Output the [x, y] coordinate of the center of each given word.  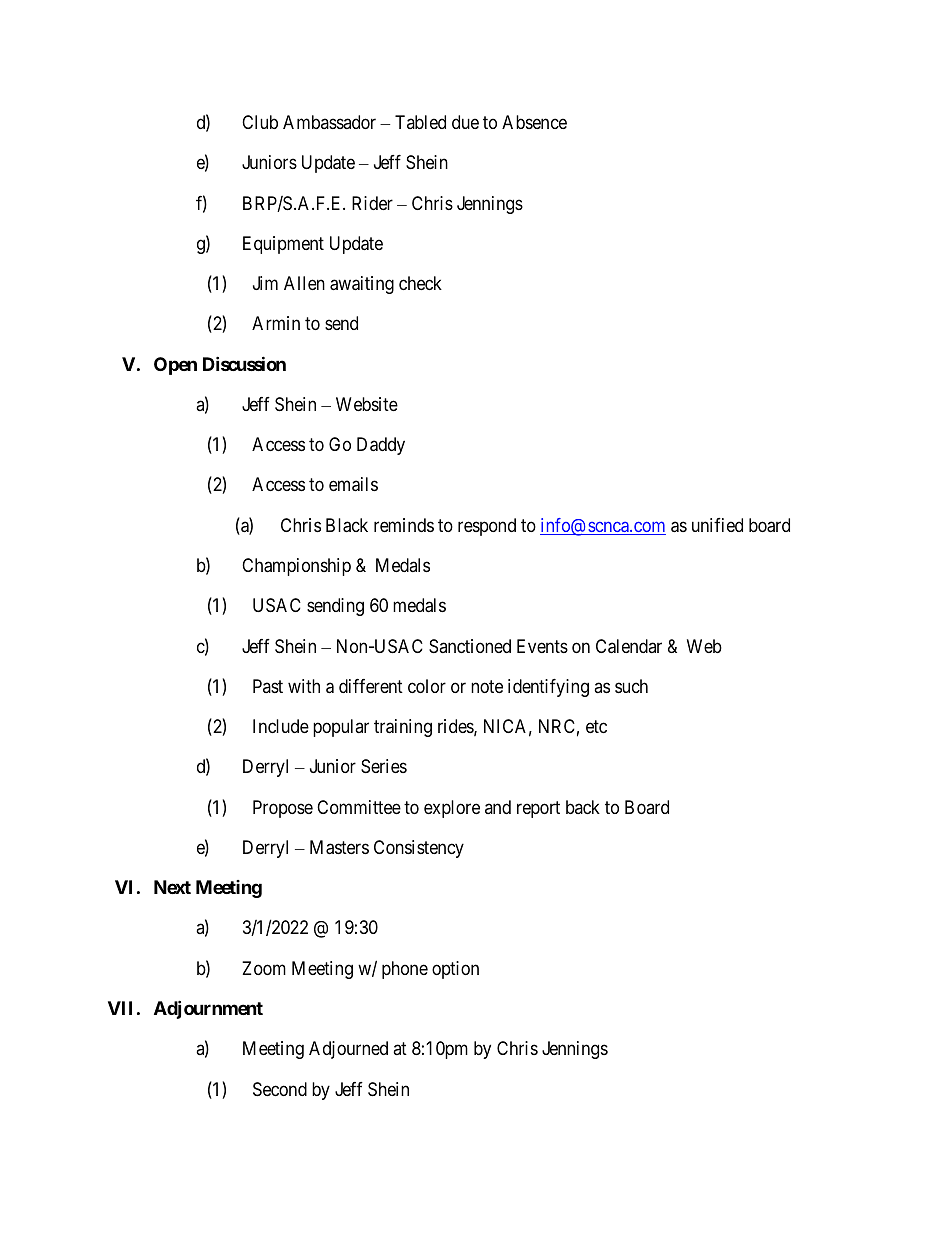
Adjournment [208, 1009]
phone [405, 970]
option [455, 970]
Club [260, 122]
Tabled [420, 122]
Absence [534, 122]
